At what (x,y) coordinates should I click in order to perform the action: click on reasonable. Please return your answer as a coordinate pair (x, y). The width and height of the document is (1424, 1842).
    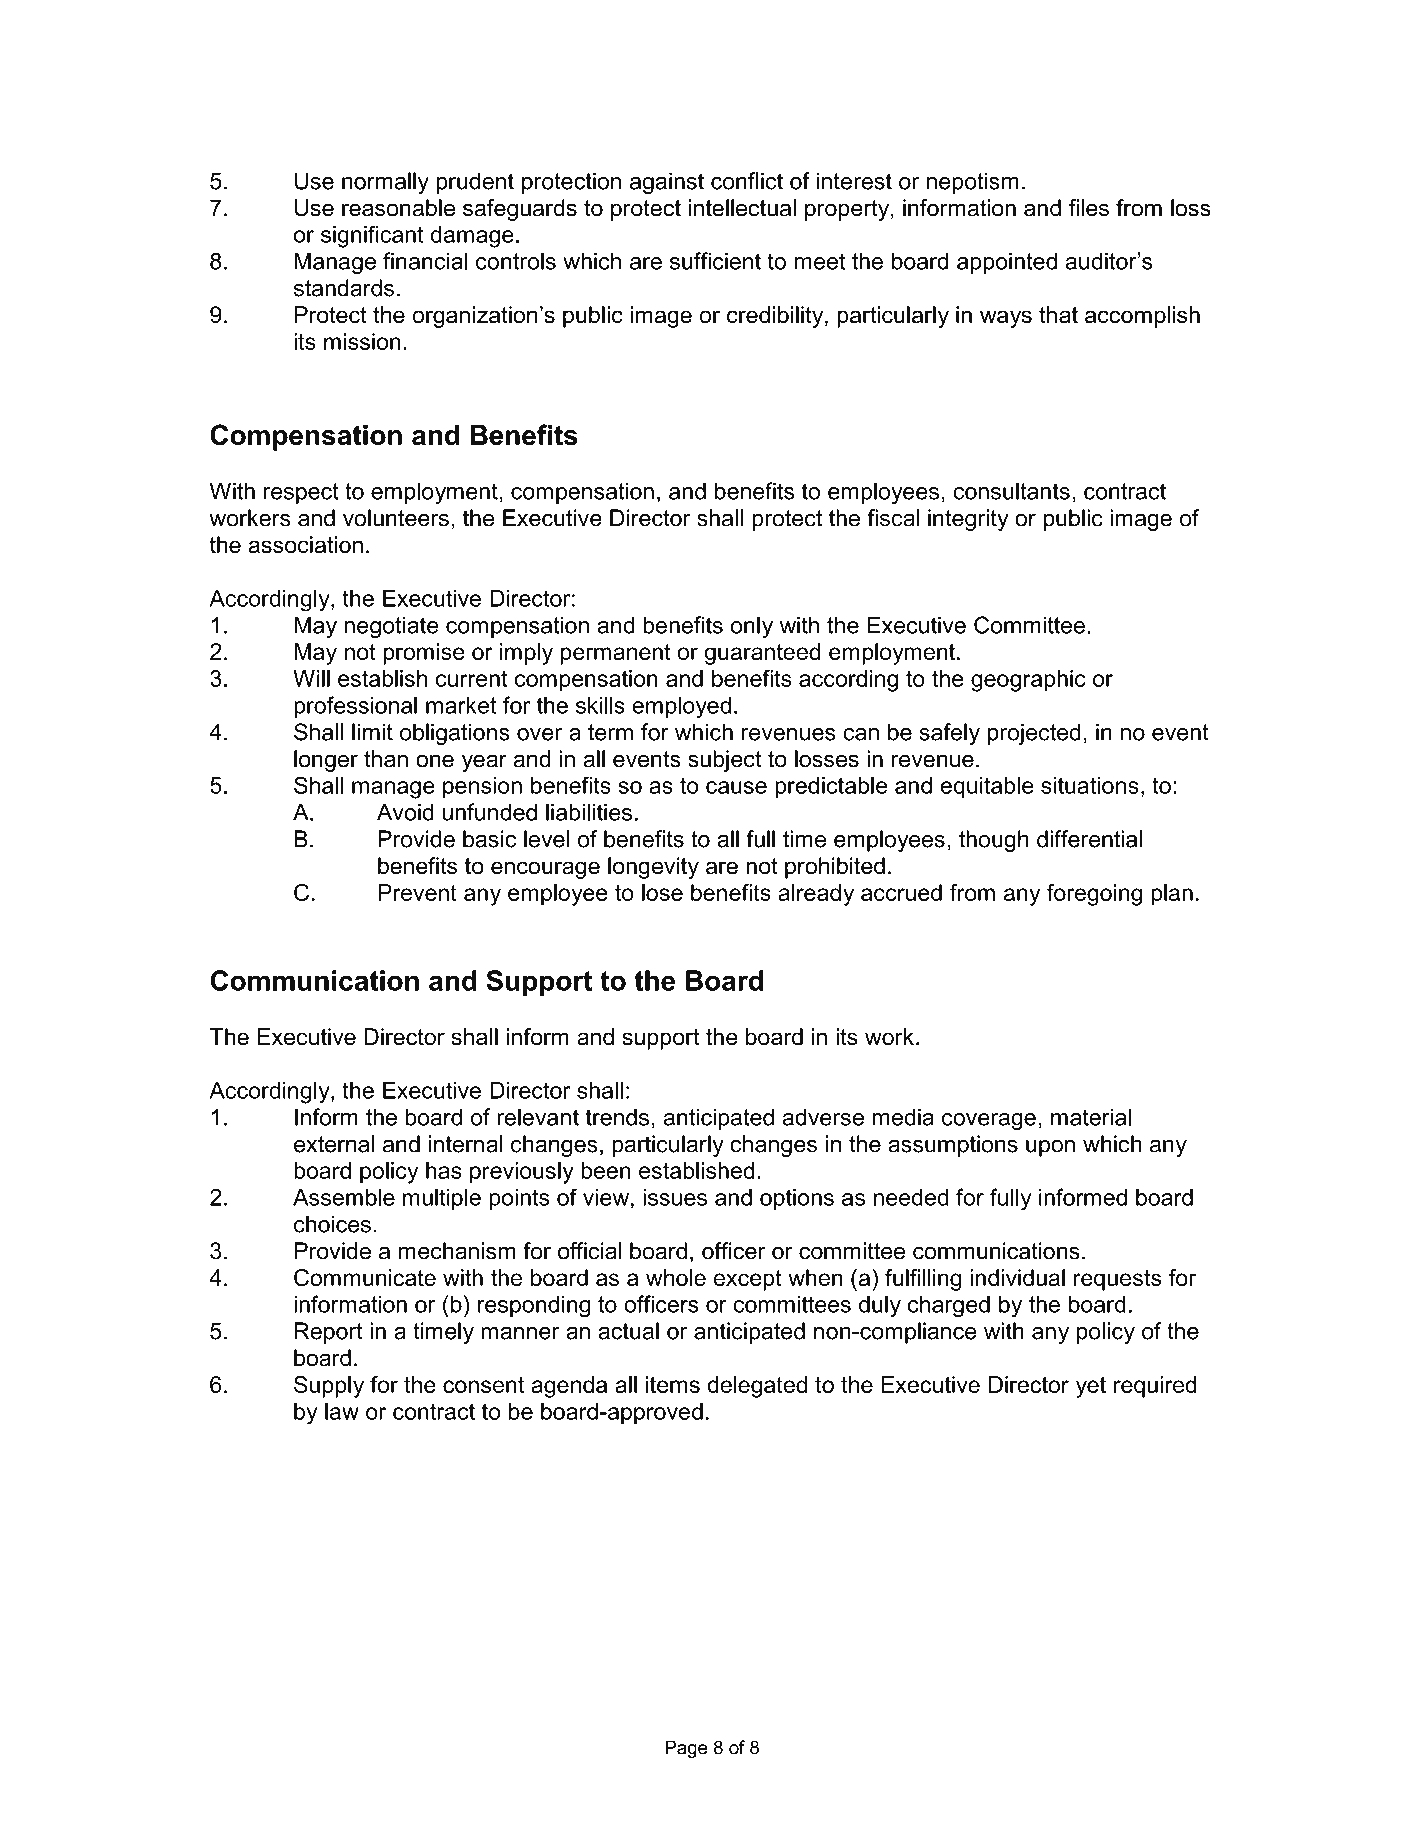
    Looking at the image, I should click on (398, 208).
